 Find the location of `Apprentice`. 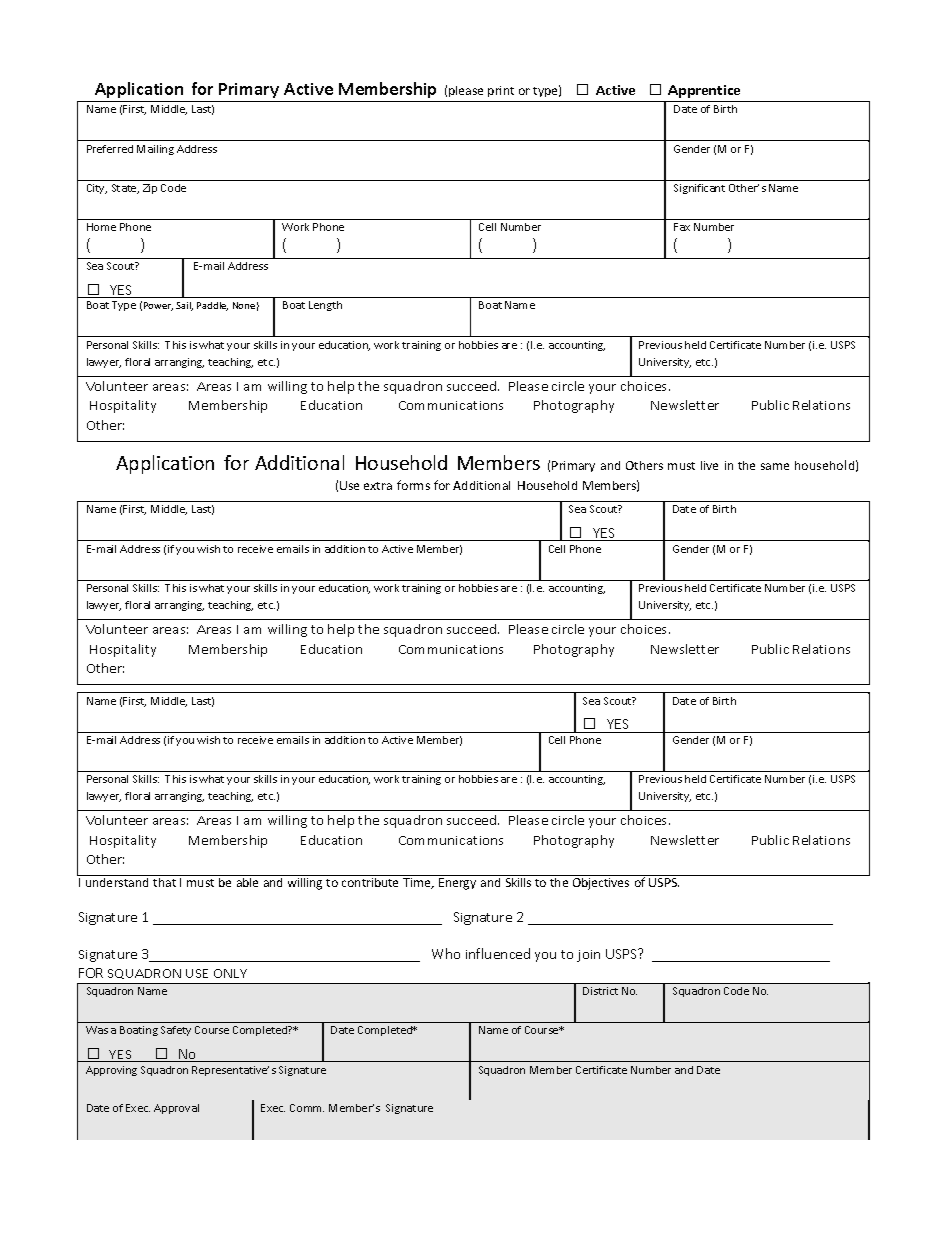

Apprentice is located at coordinates (704, 91).
